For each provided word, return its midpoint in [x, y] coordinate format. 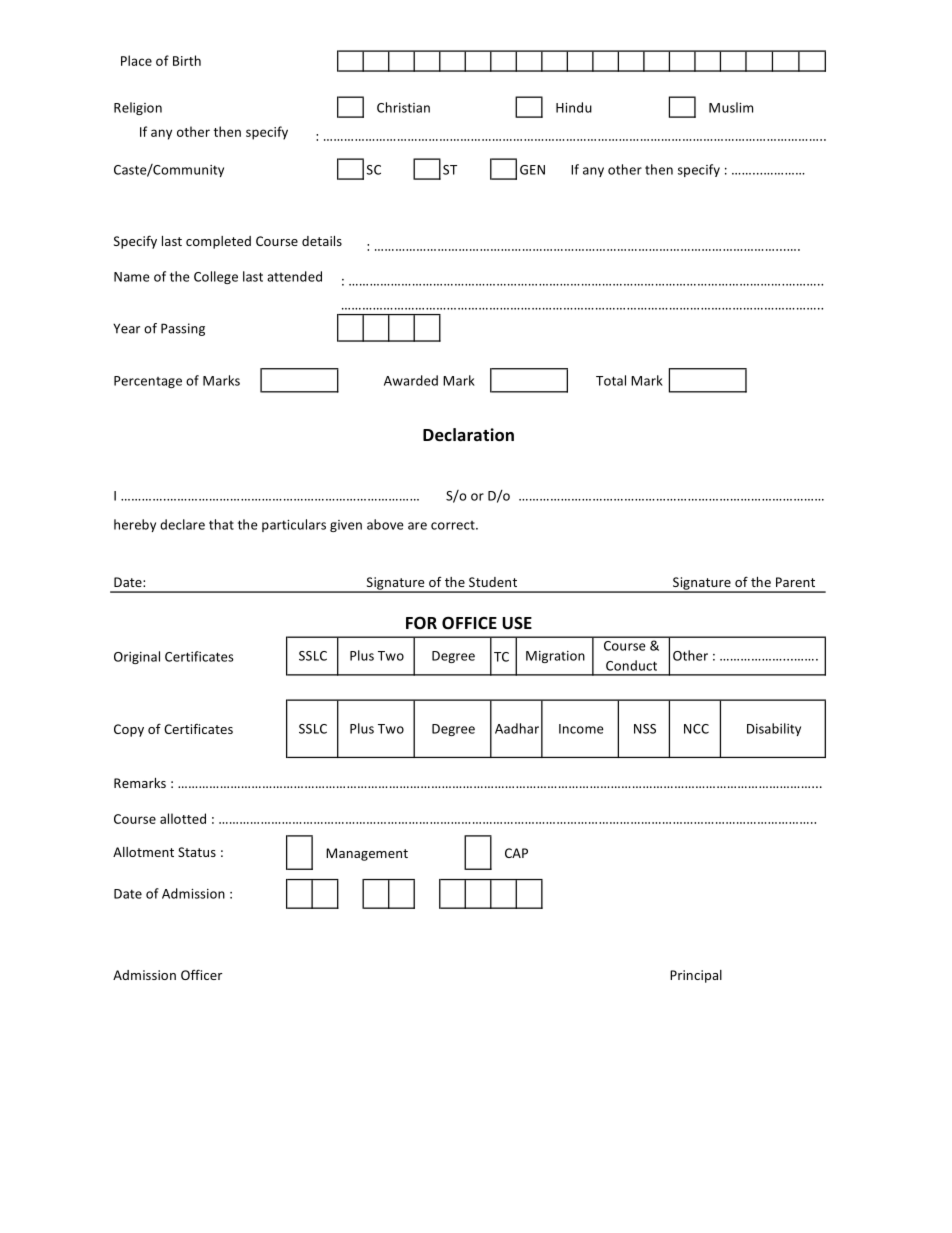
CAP [516, 853]
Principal [696, 976]
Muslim [731, 107]
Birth [187, 60]
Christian [403, 107]
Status [197, 852]
